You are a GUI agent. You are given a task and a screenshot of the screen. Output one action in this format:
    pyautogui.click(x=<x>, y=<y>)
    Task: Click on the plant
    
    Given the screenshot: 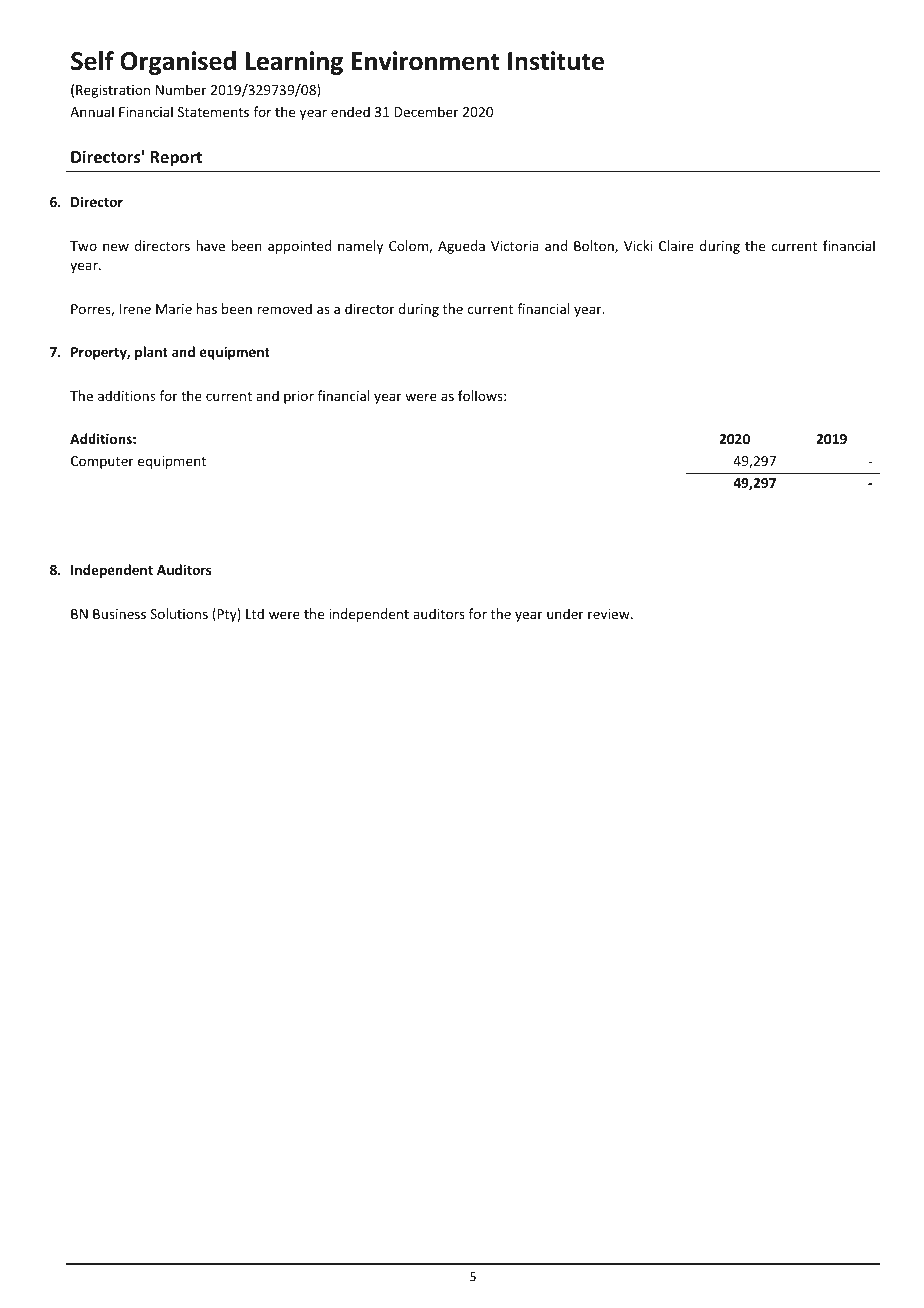 What is the action you would take?
    pyautogui.click(x=151, y=353)
